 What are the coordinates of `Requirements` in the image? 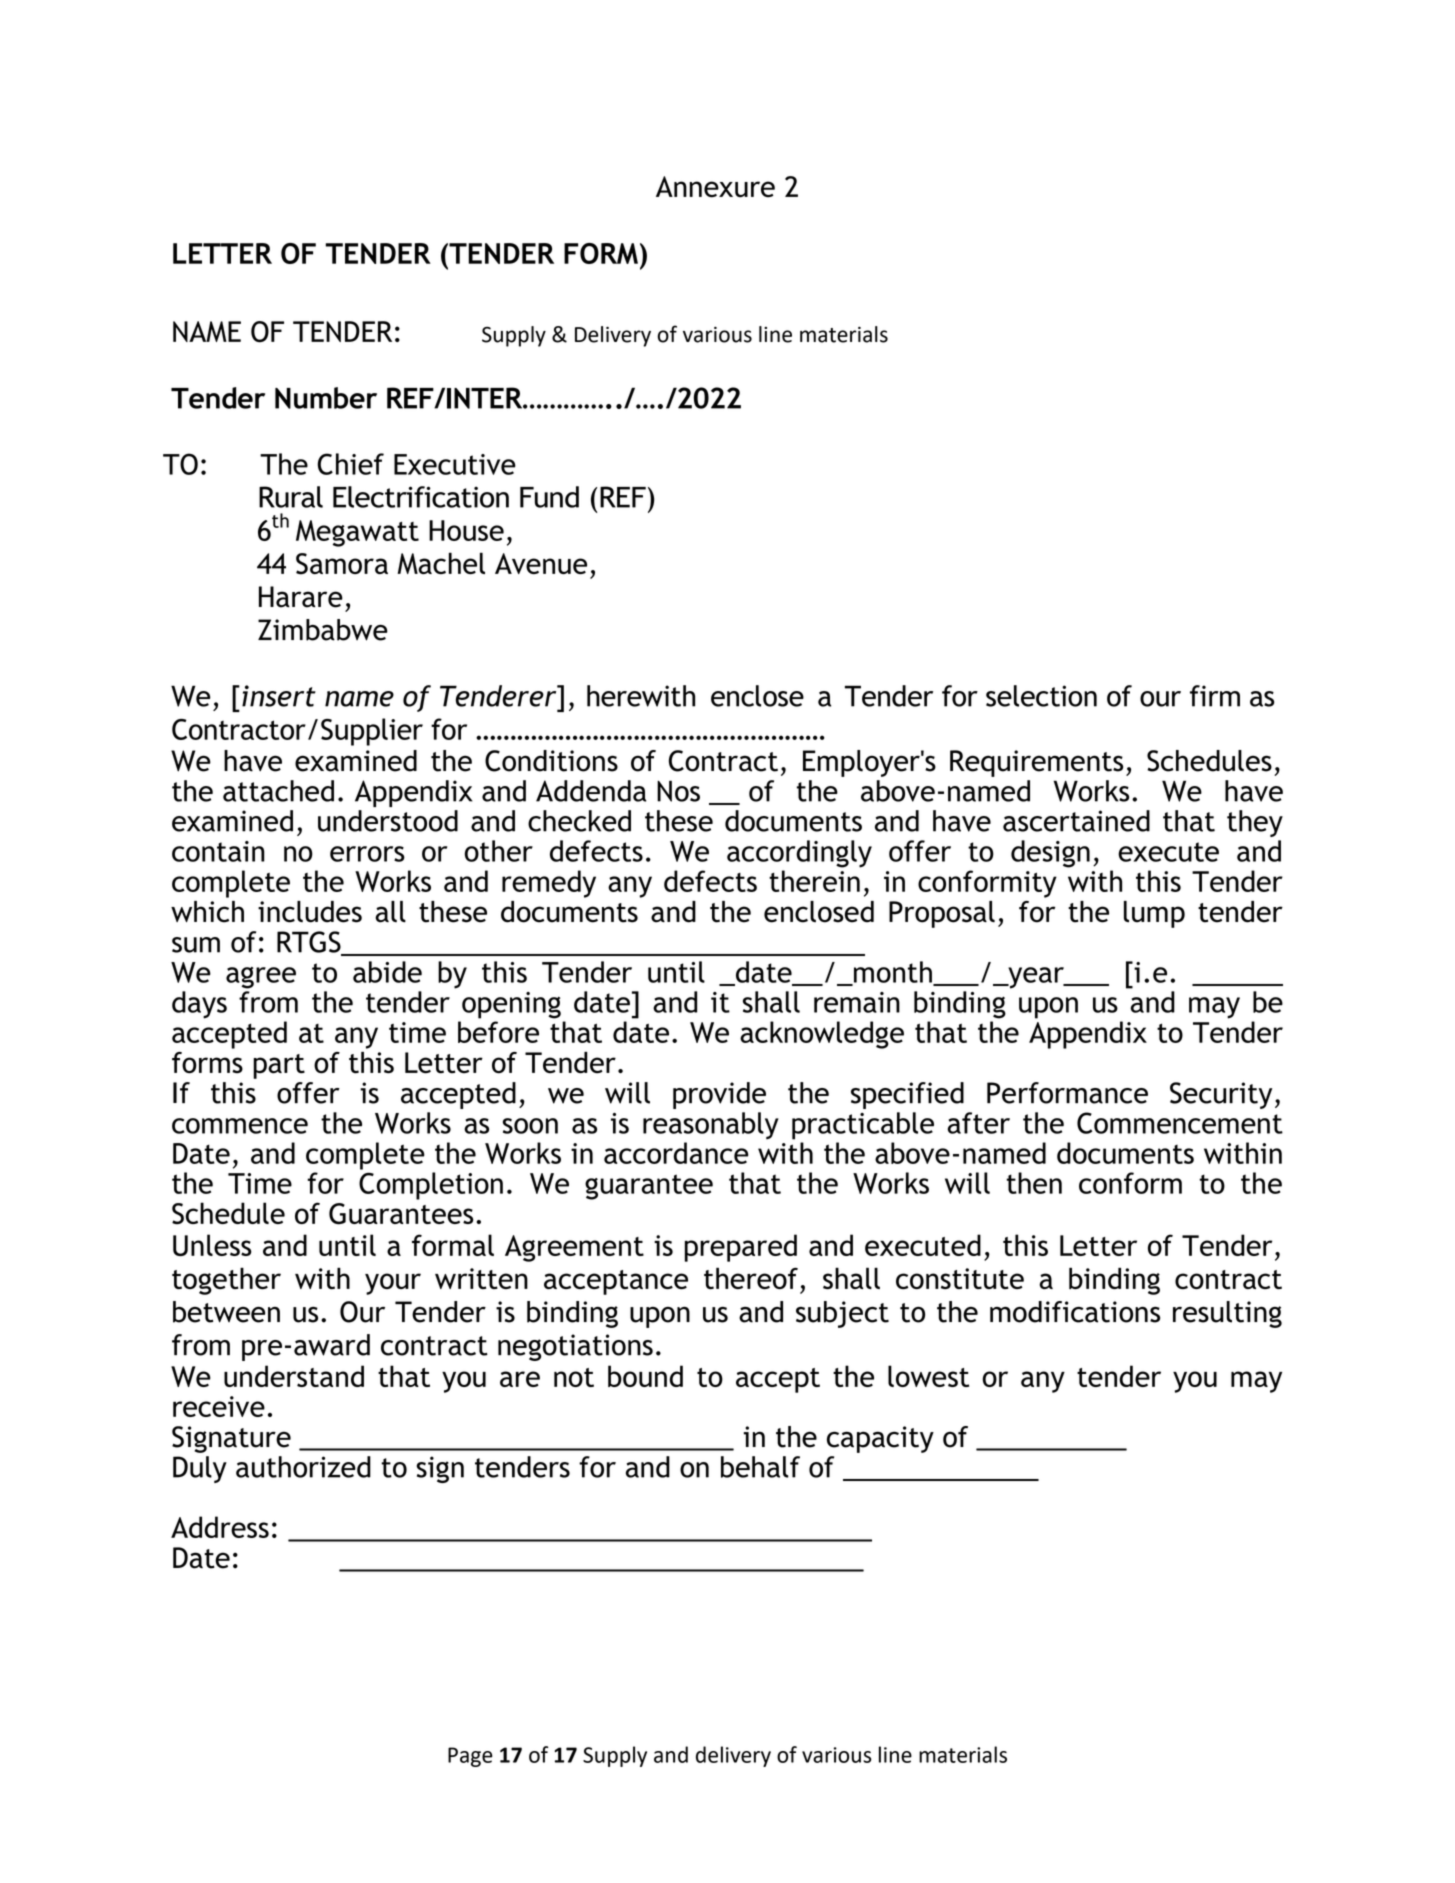 It's located at (1036, 763).
